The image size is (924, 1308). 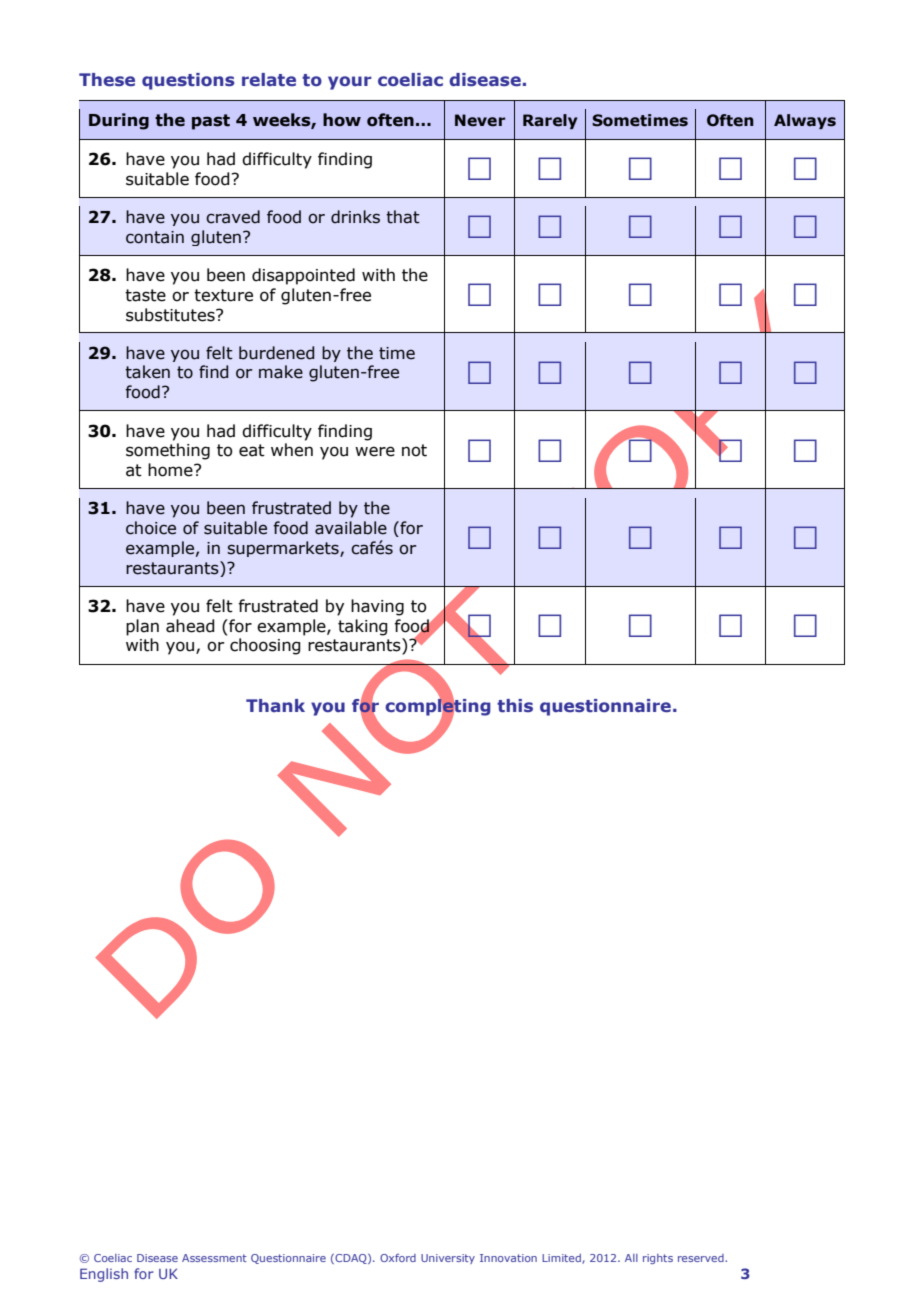 What do you see at coordinates (214, 1258) in the screenshot?
I see `Assessment` at bounding box center [214, 1258].
